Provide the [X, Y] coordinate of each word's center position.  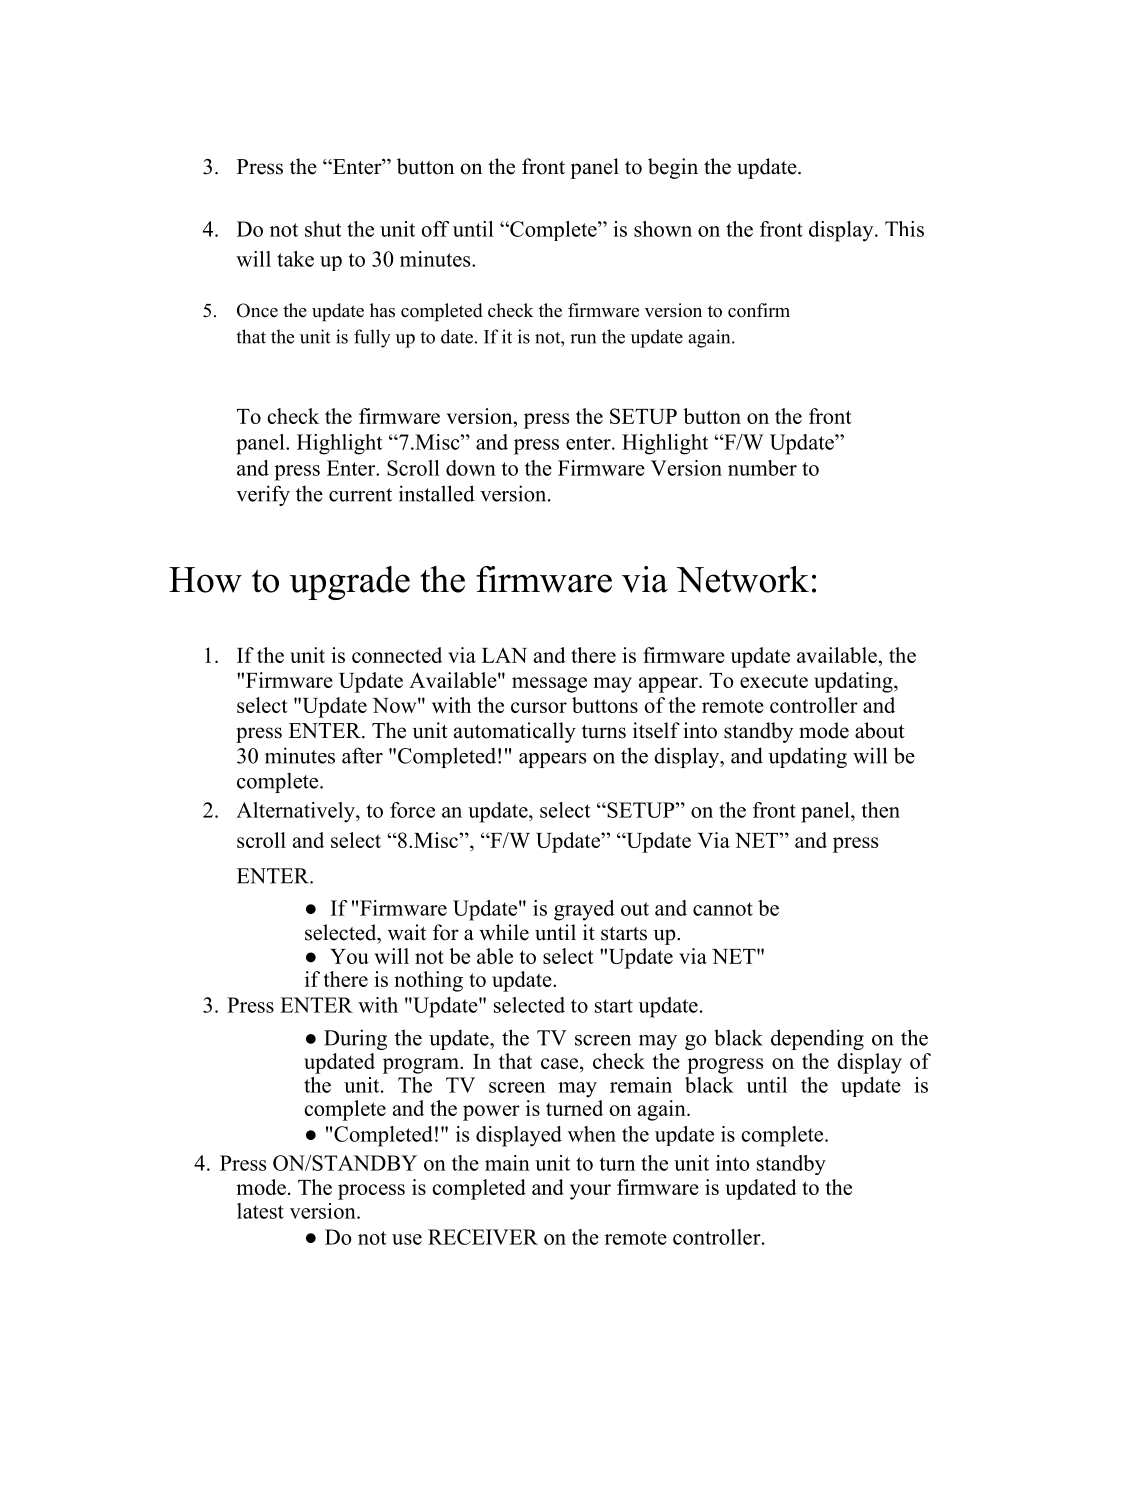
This [904, 229]
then [881, 810]
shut [323, 229]
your [590, 1192]
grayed [584, 910]
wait [407, 932]
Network [743, 579]
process [371, 1192]
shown [663, 229]
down [471, 468]
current [360, 495]
